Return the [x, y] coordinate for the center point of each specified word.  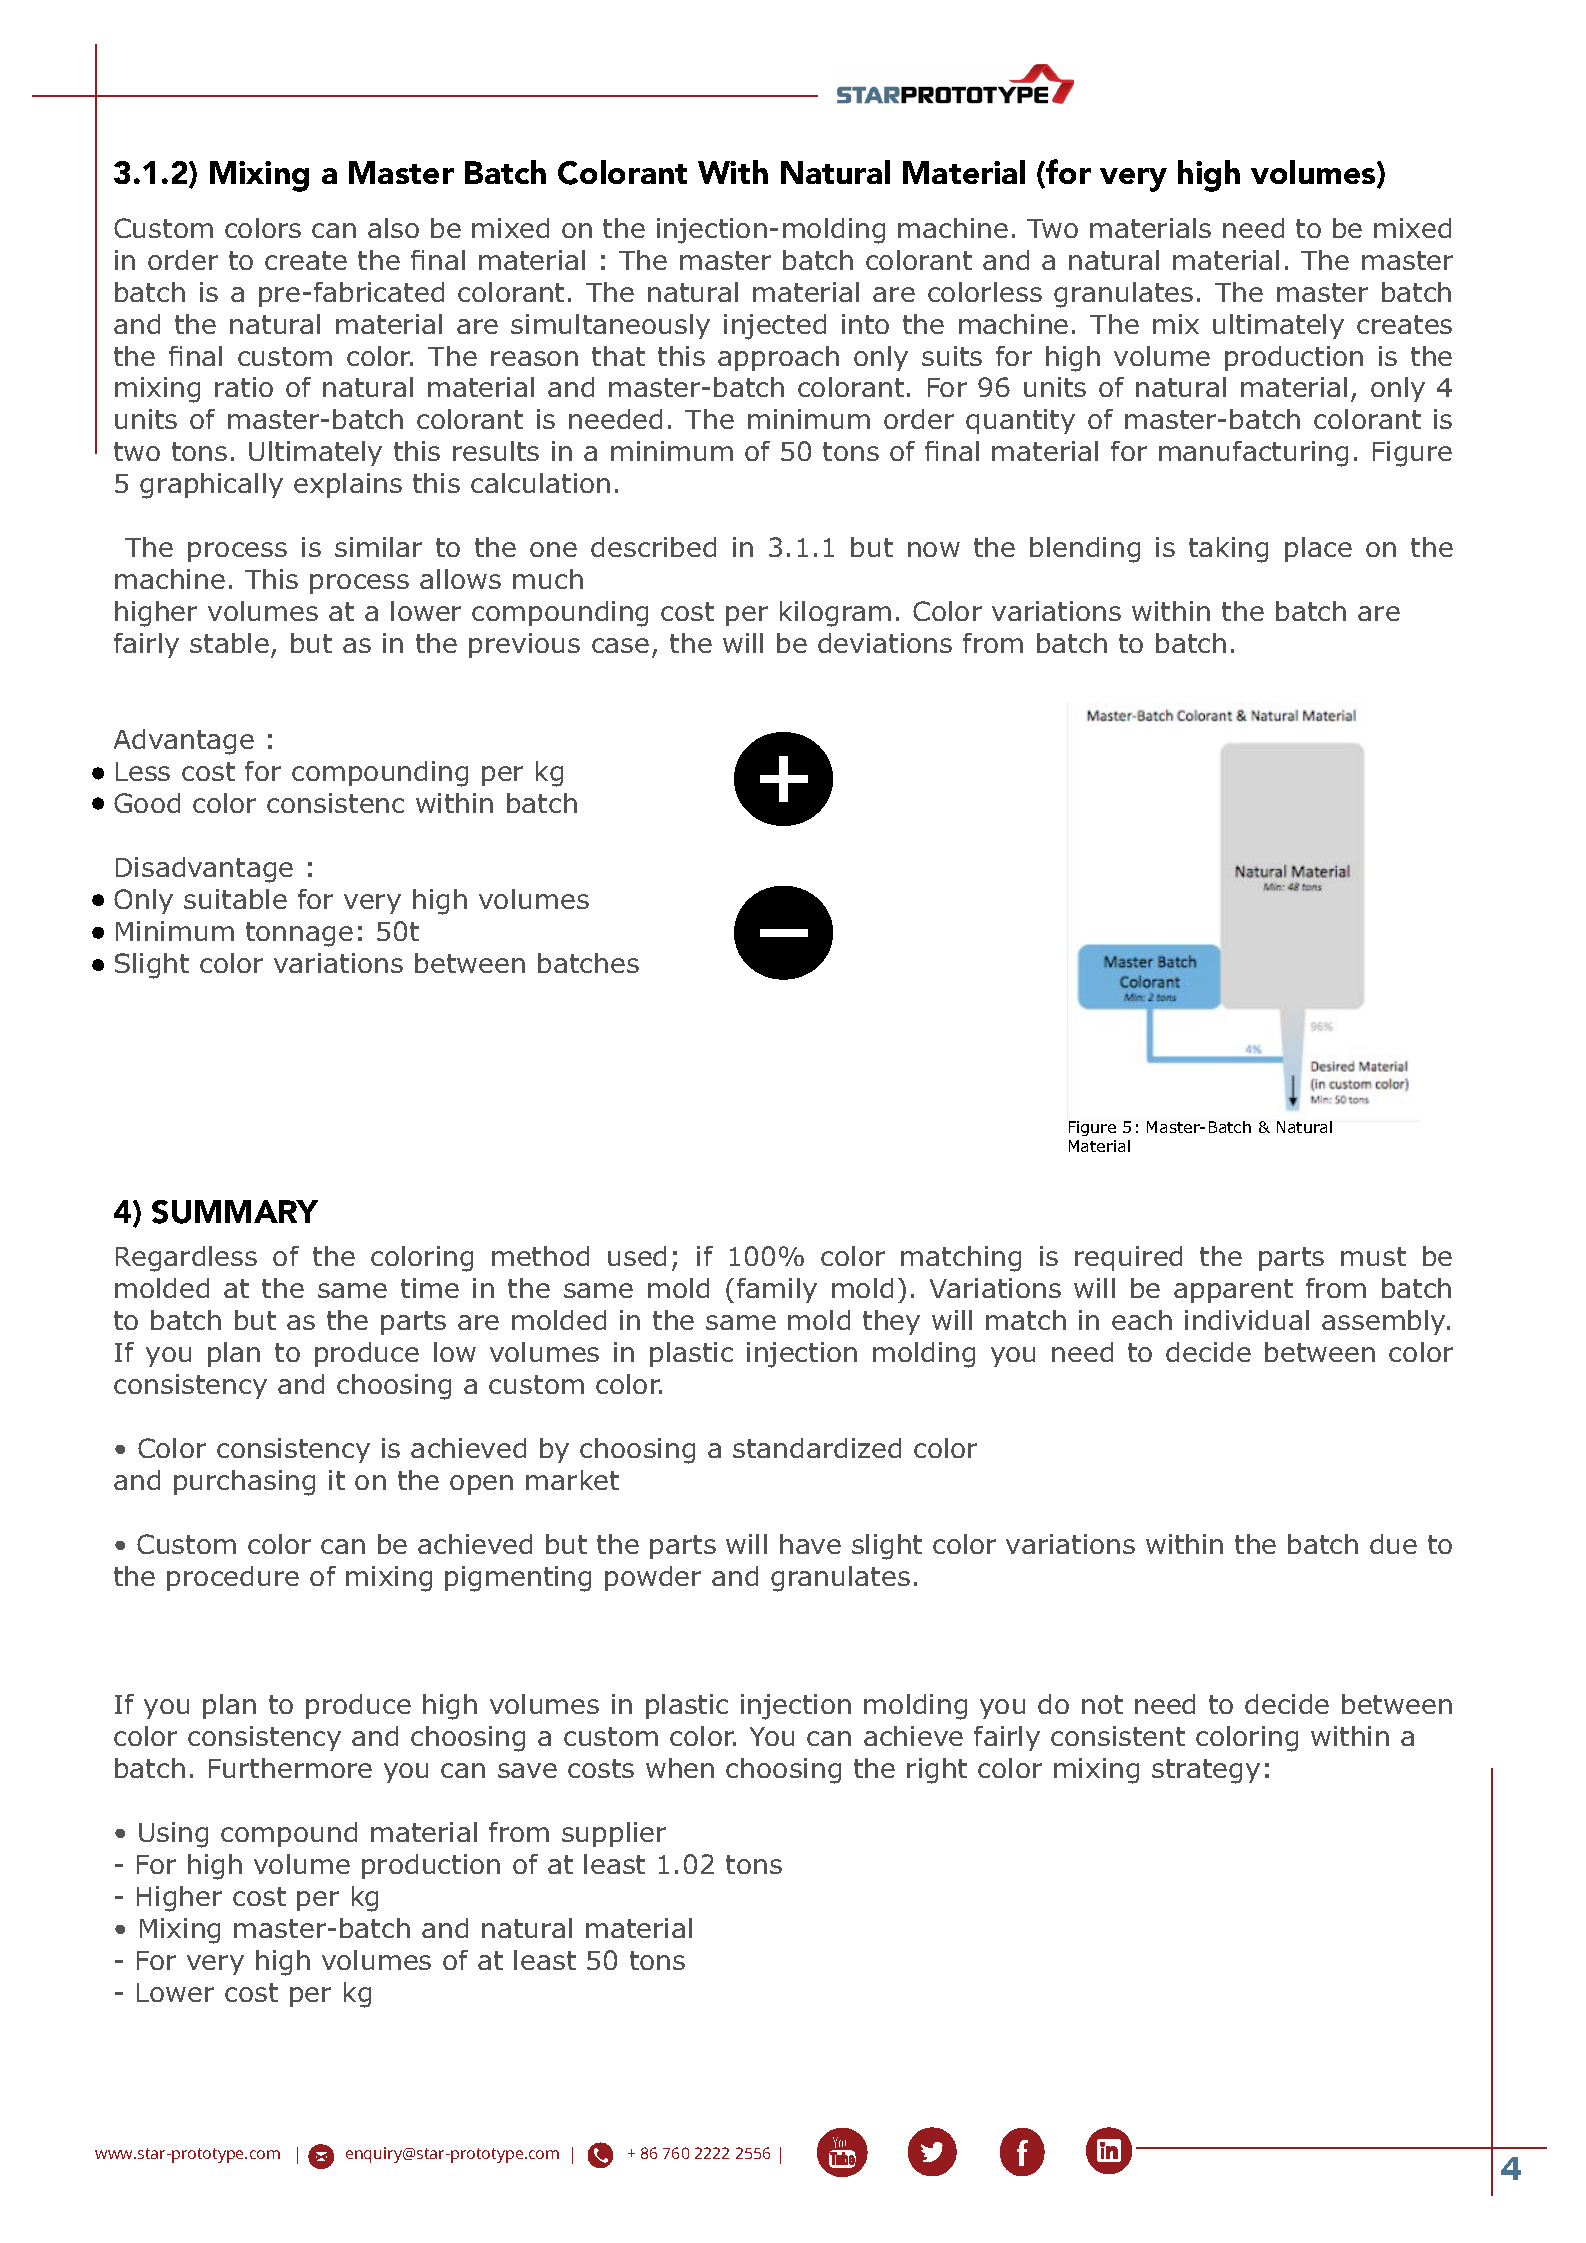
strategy [1206, 1771]
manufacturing [1253, 454]
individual [1247, 1320]
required [1128, 1258]
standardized [817, 1448]
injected [775, 327]
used [637, 1256]
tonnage [299, 934]
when [680, 1768]
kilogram [835, 614]
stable [229, 643]
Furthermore [290, 1768]
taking [1228, 550]
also [393, 228]
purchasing [244, 1483]
